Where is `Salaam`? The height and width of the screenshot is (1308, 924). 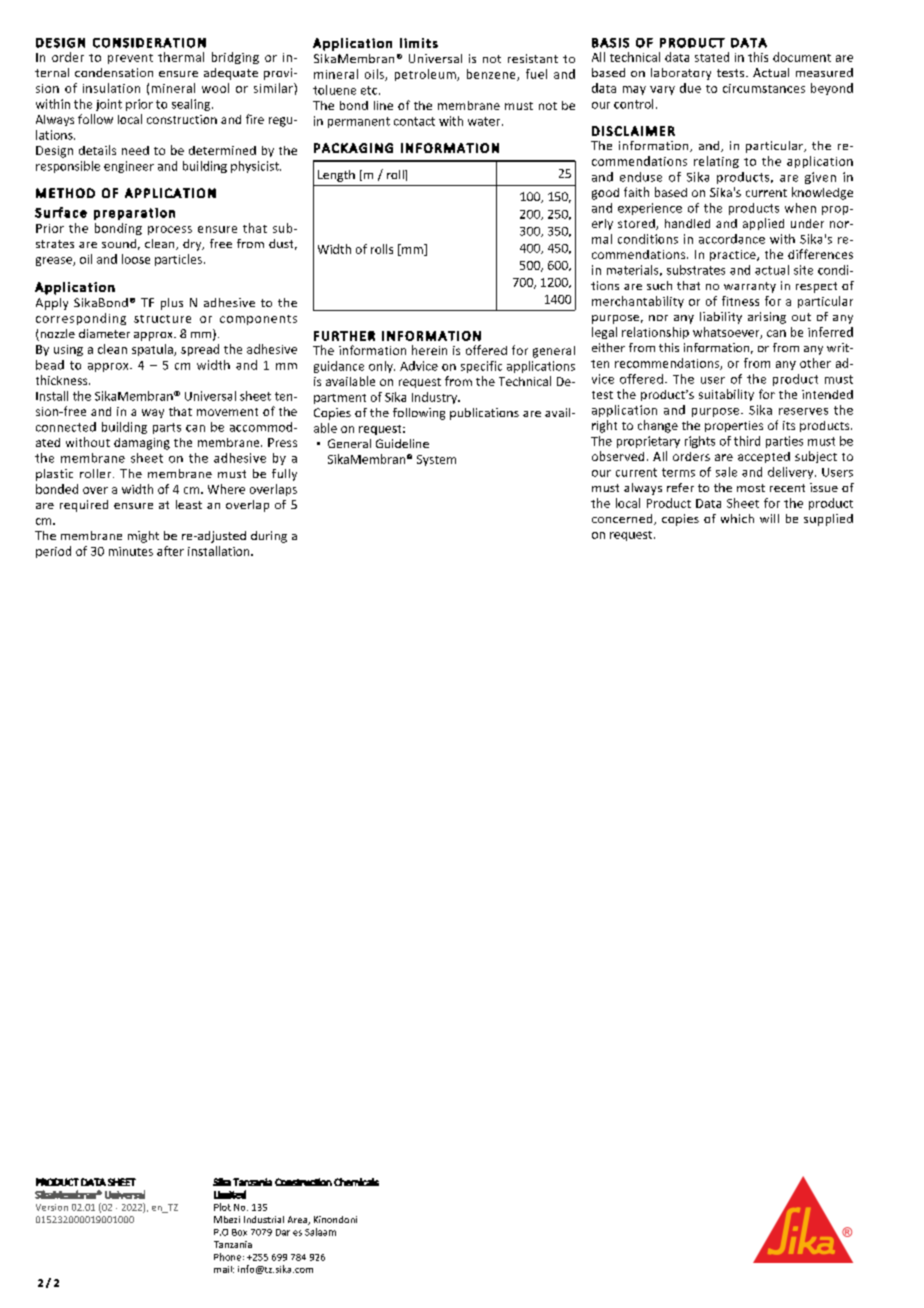
Salaam is located at coordinates (320, 1232).
